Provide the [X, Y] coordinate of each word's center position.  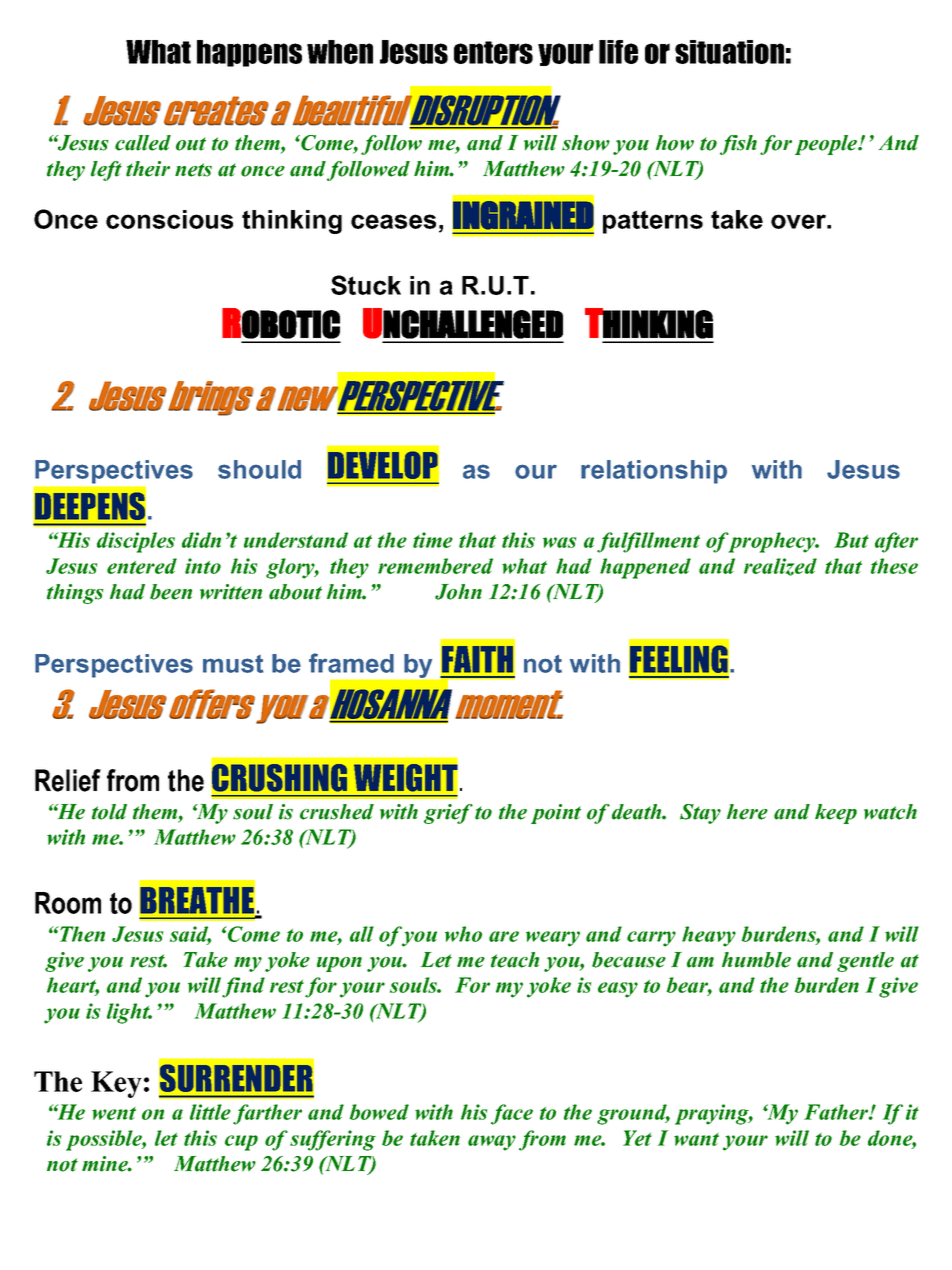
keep [836, 814]
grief [448, 814]
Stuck [366, 285]
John [458, 592]
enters [493, 52]
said [190, 935]
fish [738, 145]
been [171, 592]
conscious [169, 219]
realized [780, 567]
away [492, 1143]
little [210, 1112]
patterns [653, 222]
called [143, 143]
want [696, 1139]
